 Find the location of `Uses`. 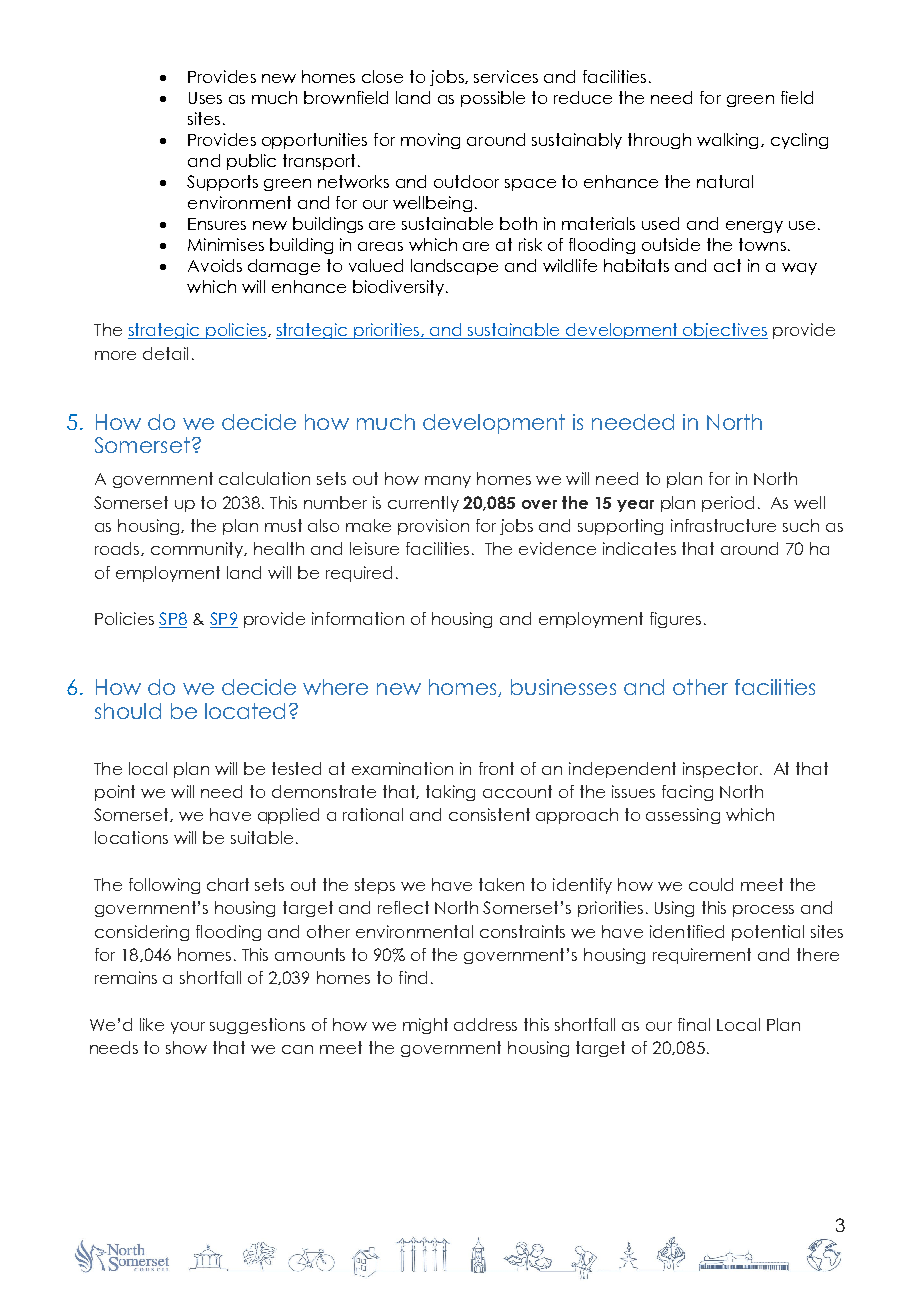

Uses is located at coordinates (205, 98).
